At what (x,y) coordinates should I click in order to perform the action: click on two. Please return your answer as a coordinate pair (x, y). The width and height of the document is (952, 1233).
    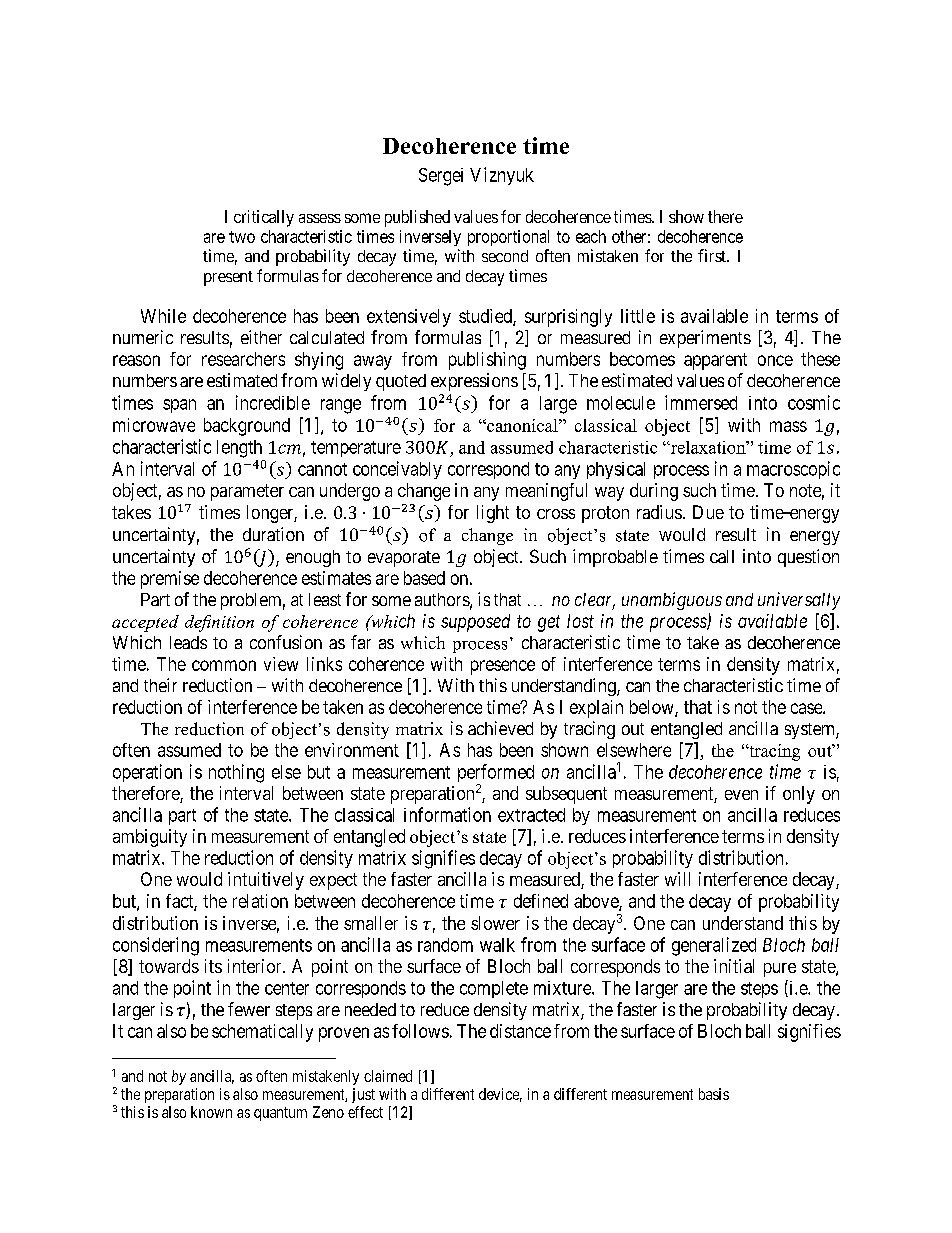
    Looking at the image, I should click on (242, 237).
